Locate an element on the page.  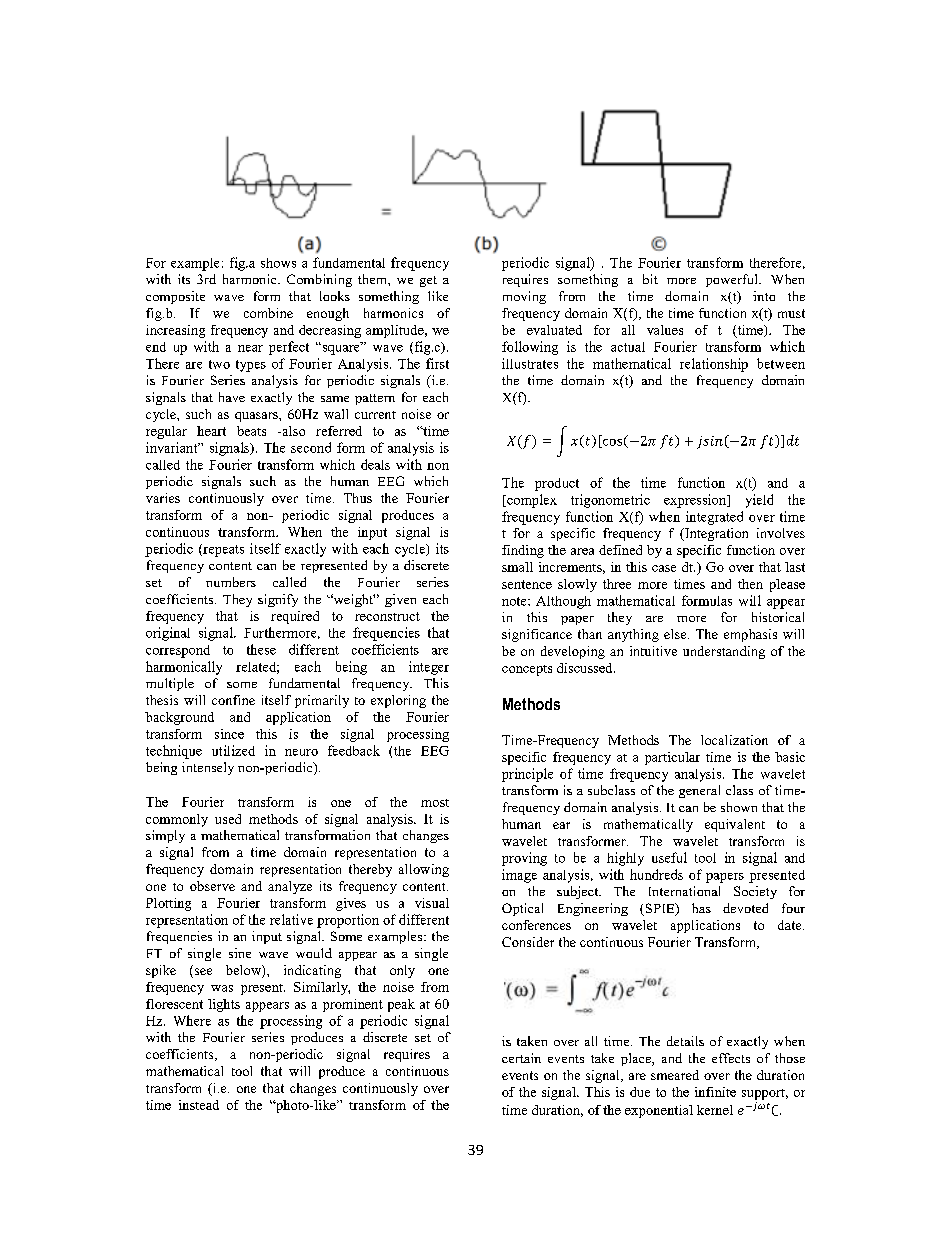
combine is located at coordinates (268, 313).
